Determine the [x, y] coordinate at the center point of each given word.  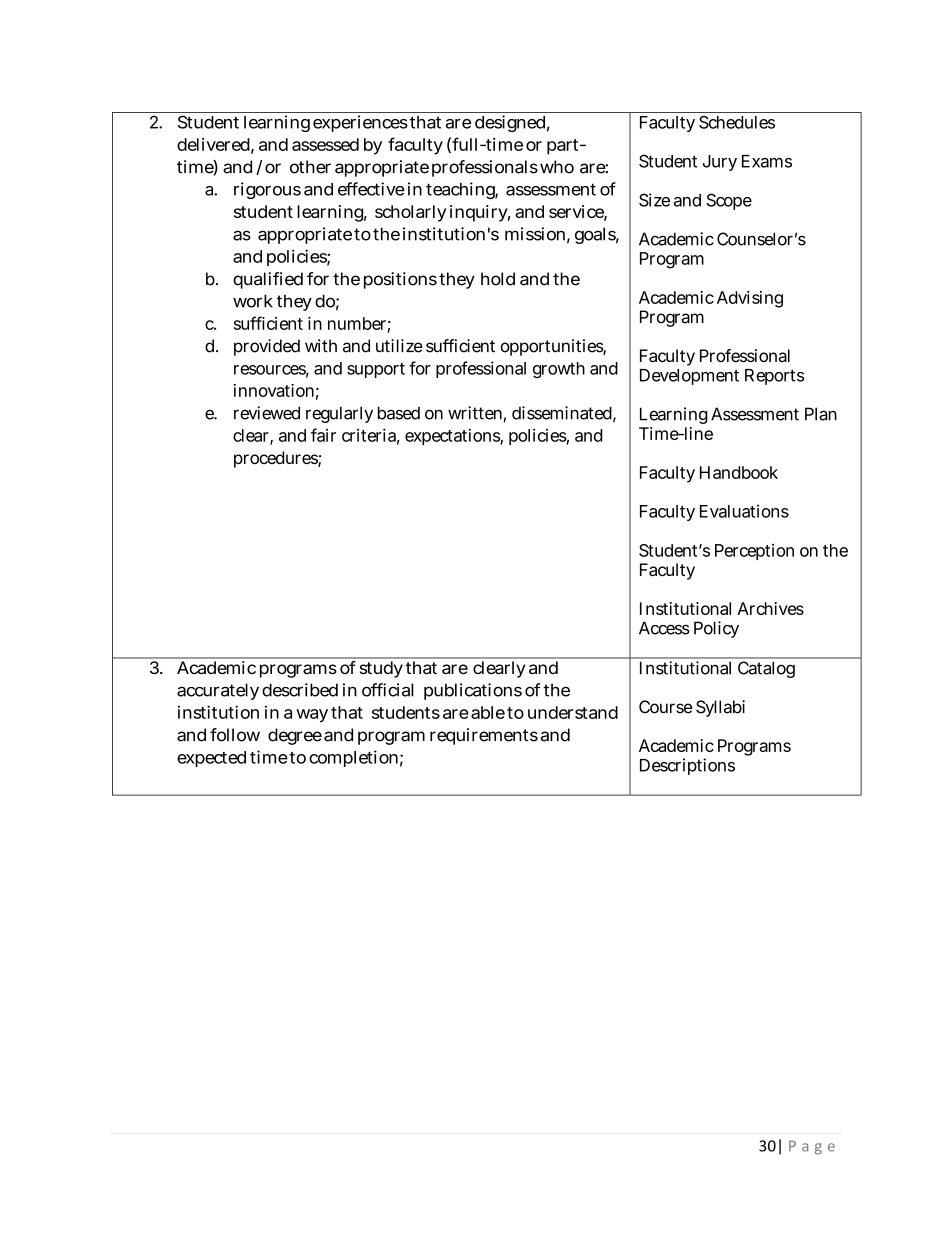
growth [559, 370]
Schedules [737, 122]
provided [267, 347]
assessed [325, 144]
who [557, 167]
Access [664, 628]
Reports [774, 377]
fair [323, 435]
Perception [754, 552]
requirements [484, 736]
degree [295, 736]
